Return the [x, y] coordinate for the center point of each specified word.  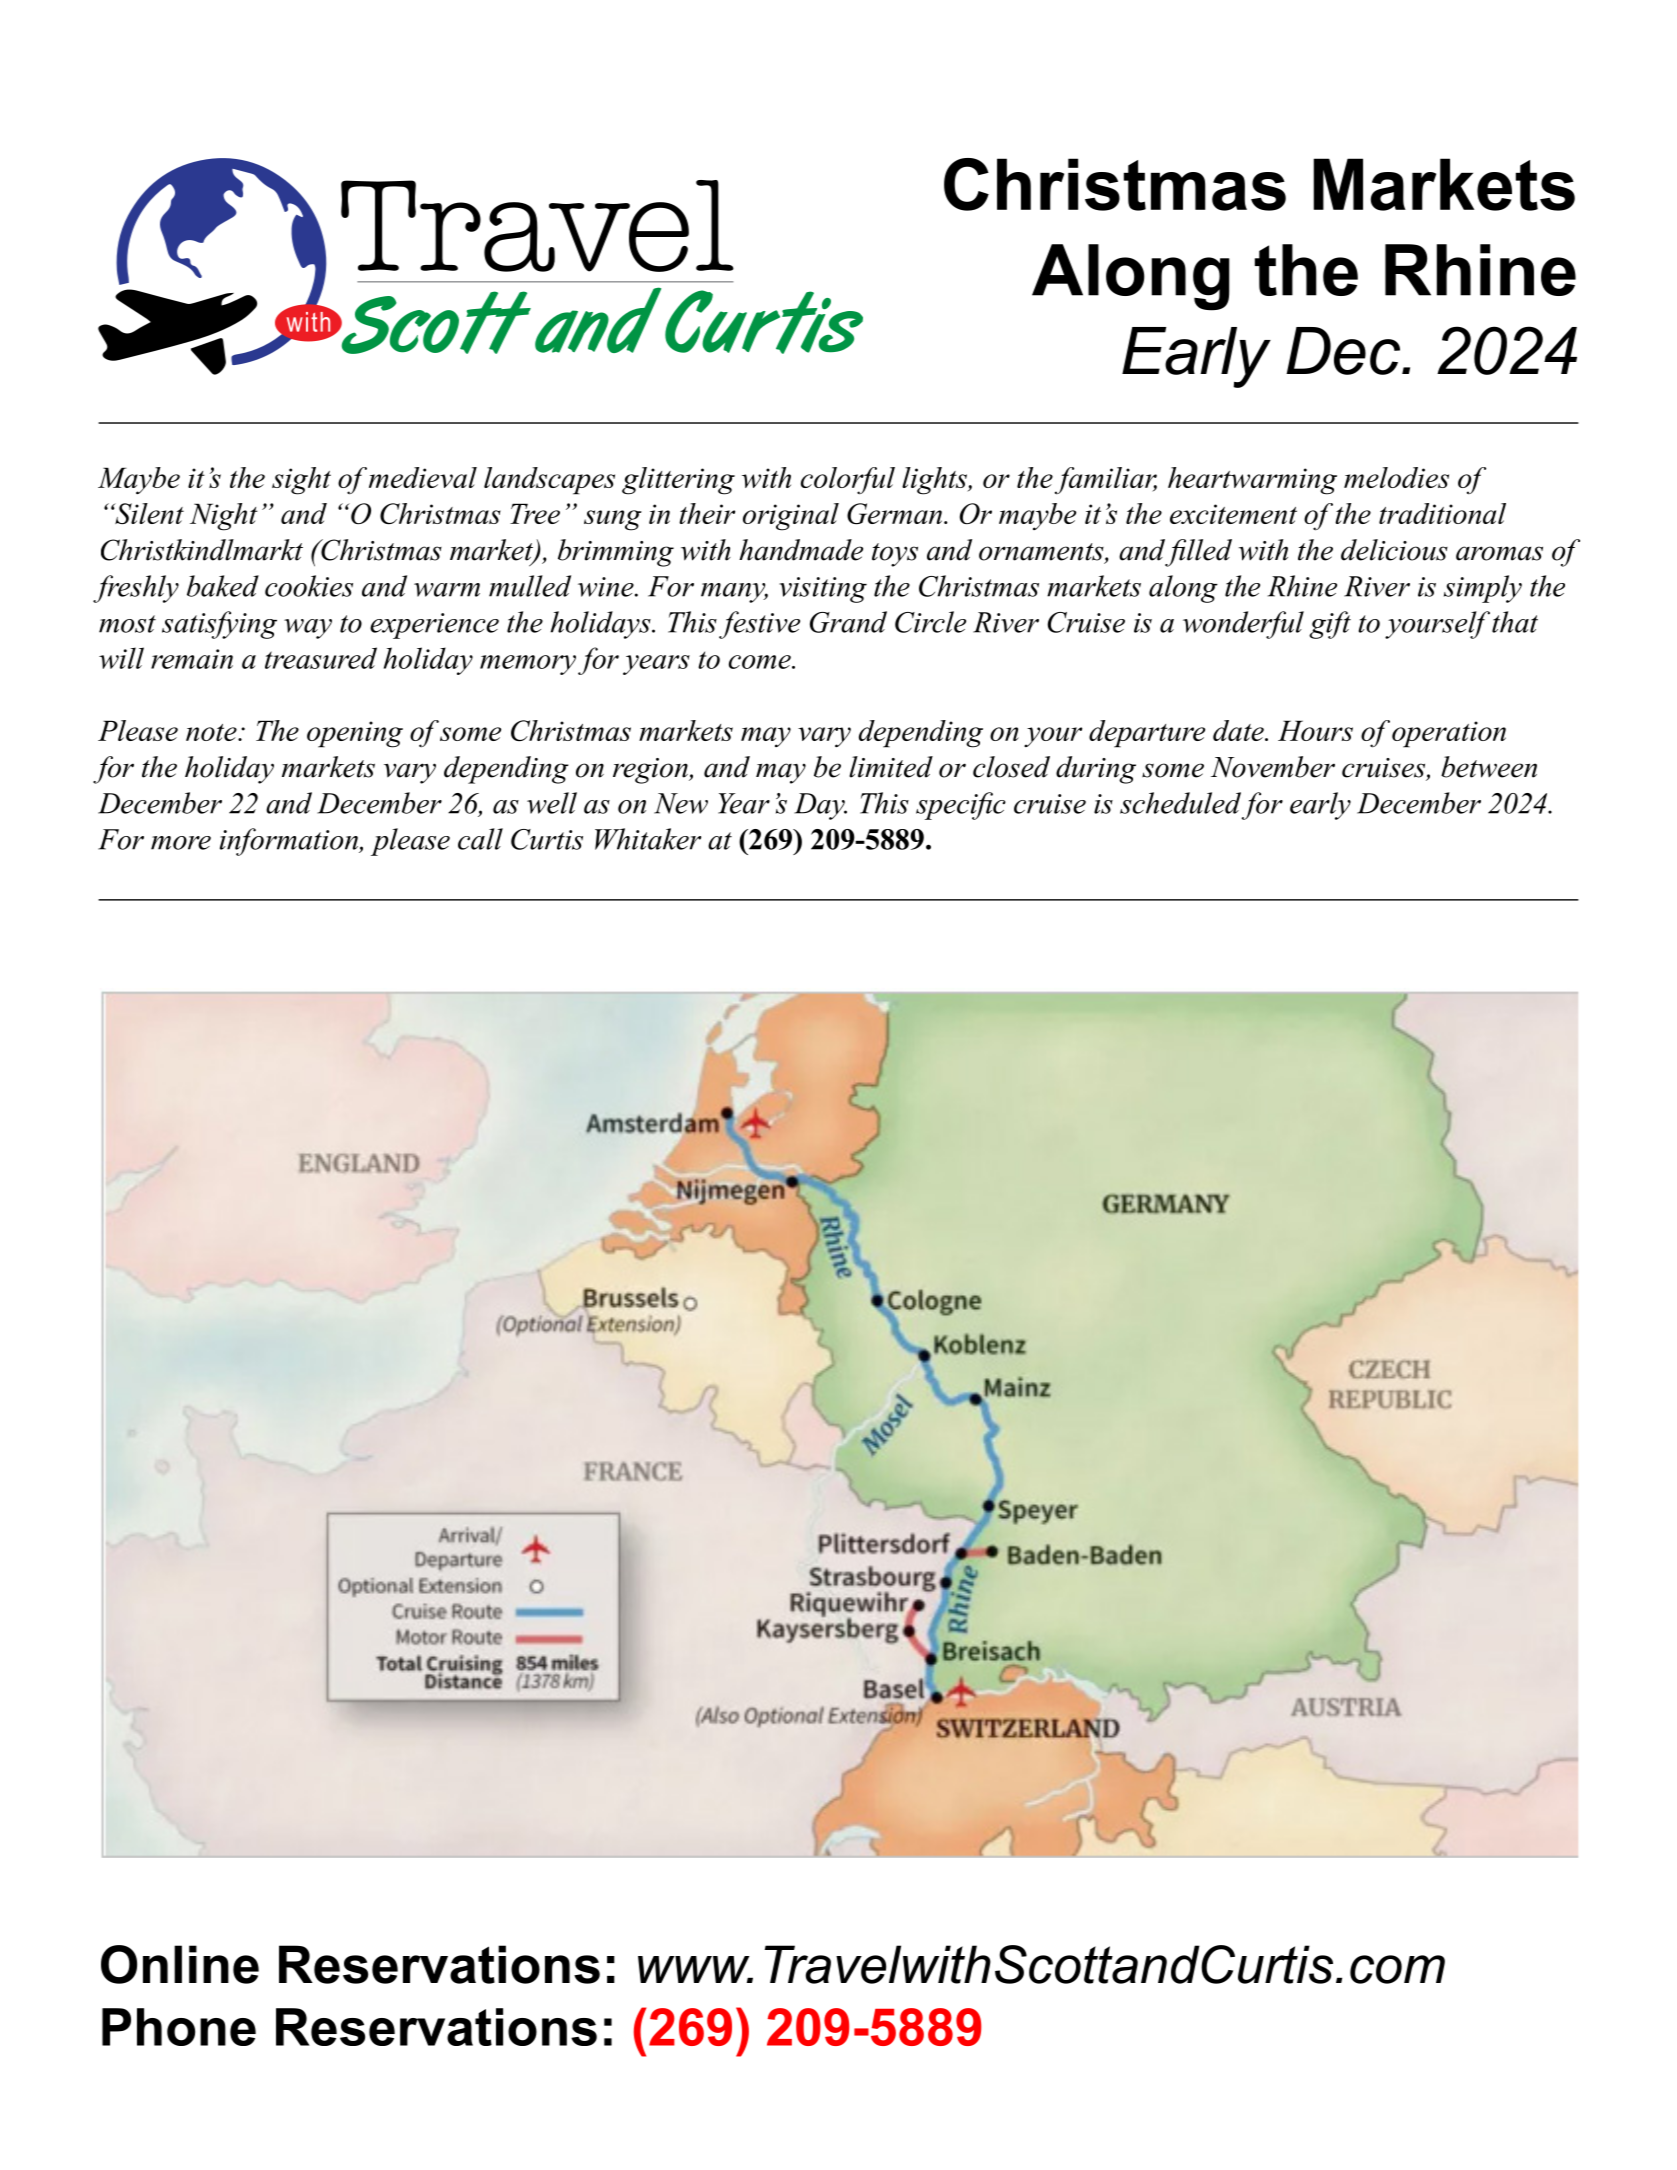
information [290, 842]
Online [180, 1964]
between [1489, 767]
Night [224, 517]
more [181, 843]
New [681, 803]
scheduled [1180, 803]
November [1273, 767]
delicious [1394, 550]
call [480, 839]
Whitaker [648, 839]
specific [961, 806]
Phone [179, 2027]
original [791, 517]
